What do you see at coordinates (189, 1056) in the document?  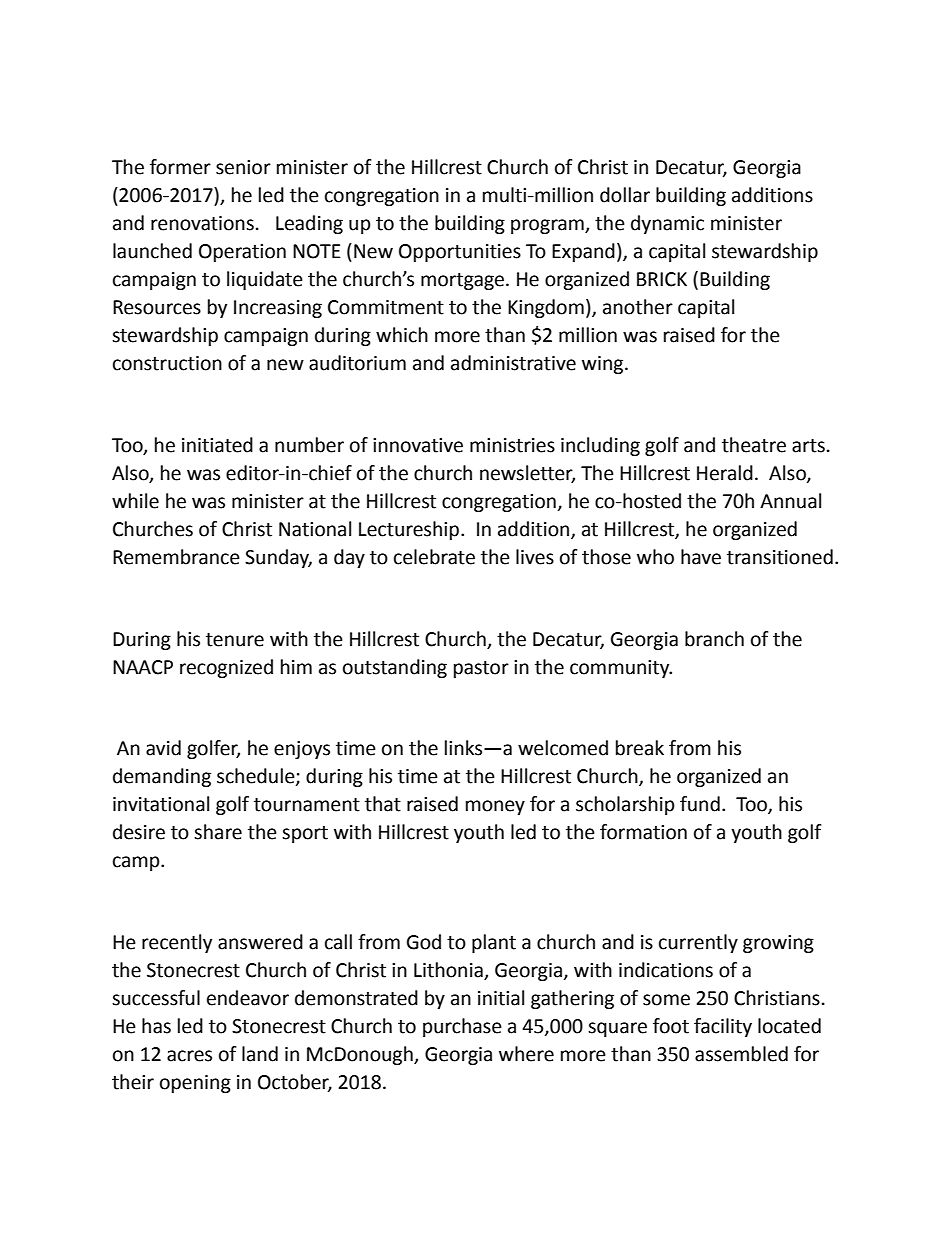 I see `acres` at bounding box center [189, 1056].
